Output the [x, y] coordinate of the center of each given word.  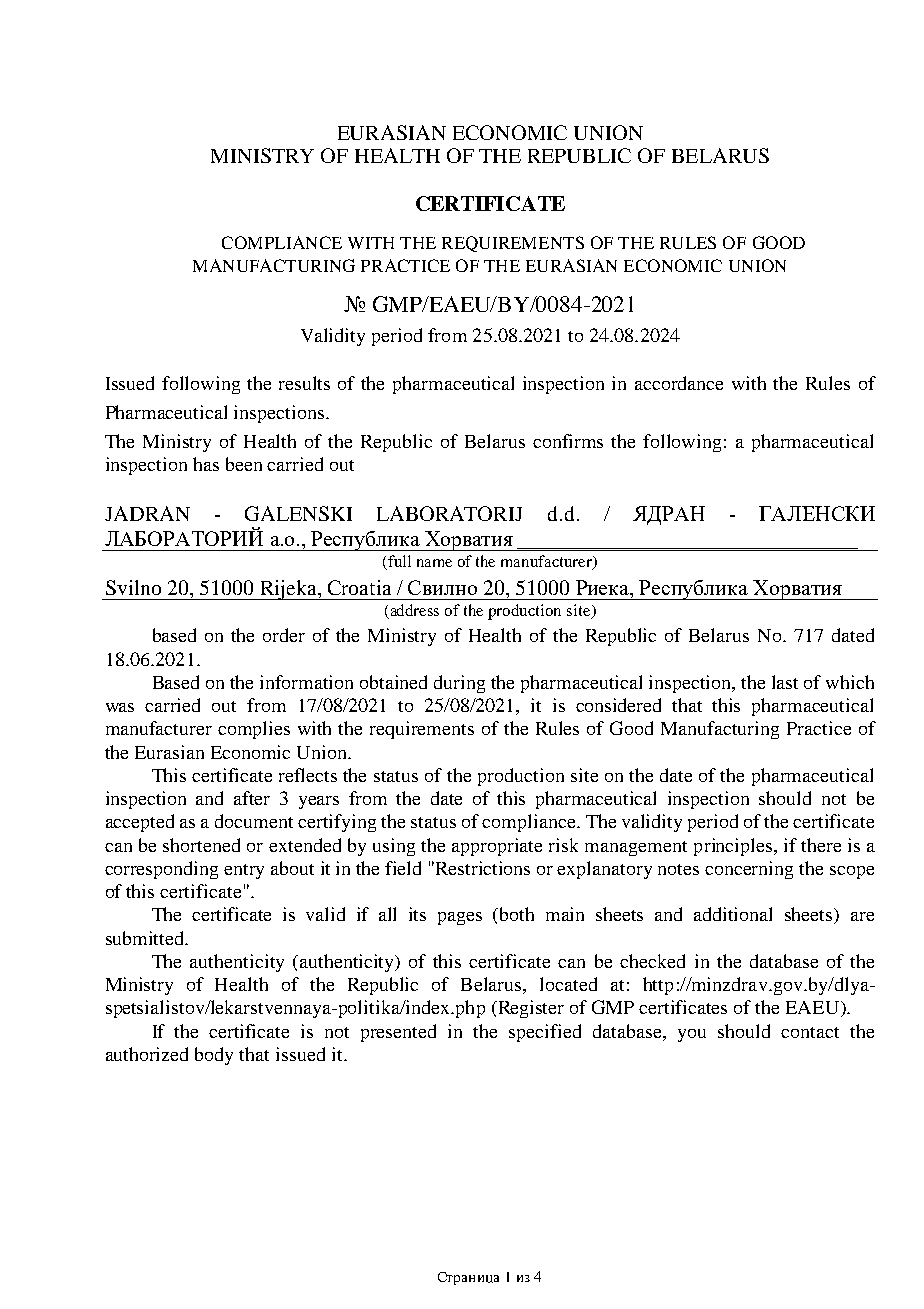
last [785, 682]
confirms [568, 441]
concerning [749, 870]
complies [254, 730]
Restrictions [483, 868]
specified [545, 1033]
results [304, 383]
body [214, 1056]
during [459, 684]
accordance [679, 383]
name [434, 563]
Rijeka [288, 590]
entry [244, 871]
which [850, 682]
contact [810, 1032]
